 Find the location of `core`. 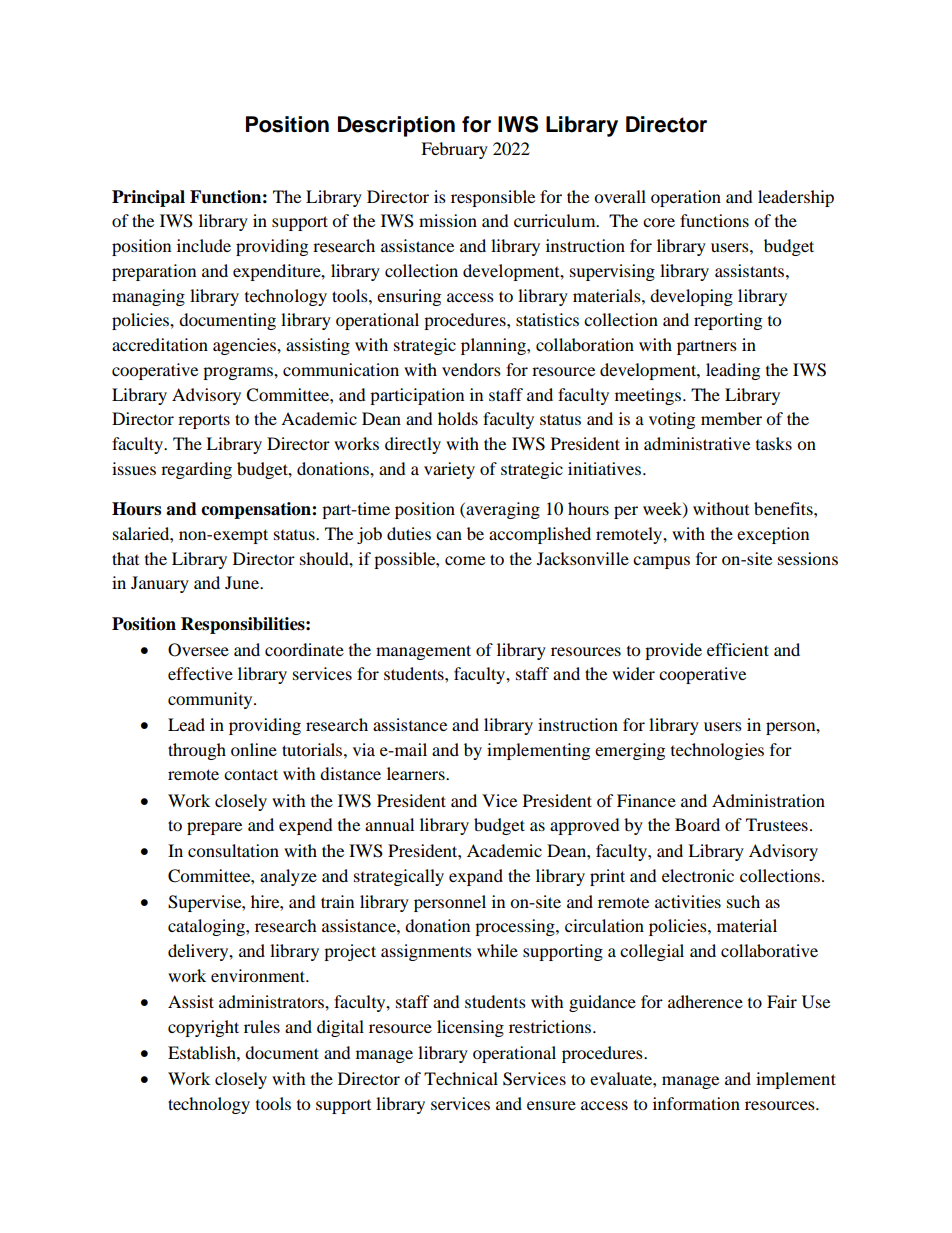

core is located at coordinates (659, 222).
